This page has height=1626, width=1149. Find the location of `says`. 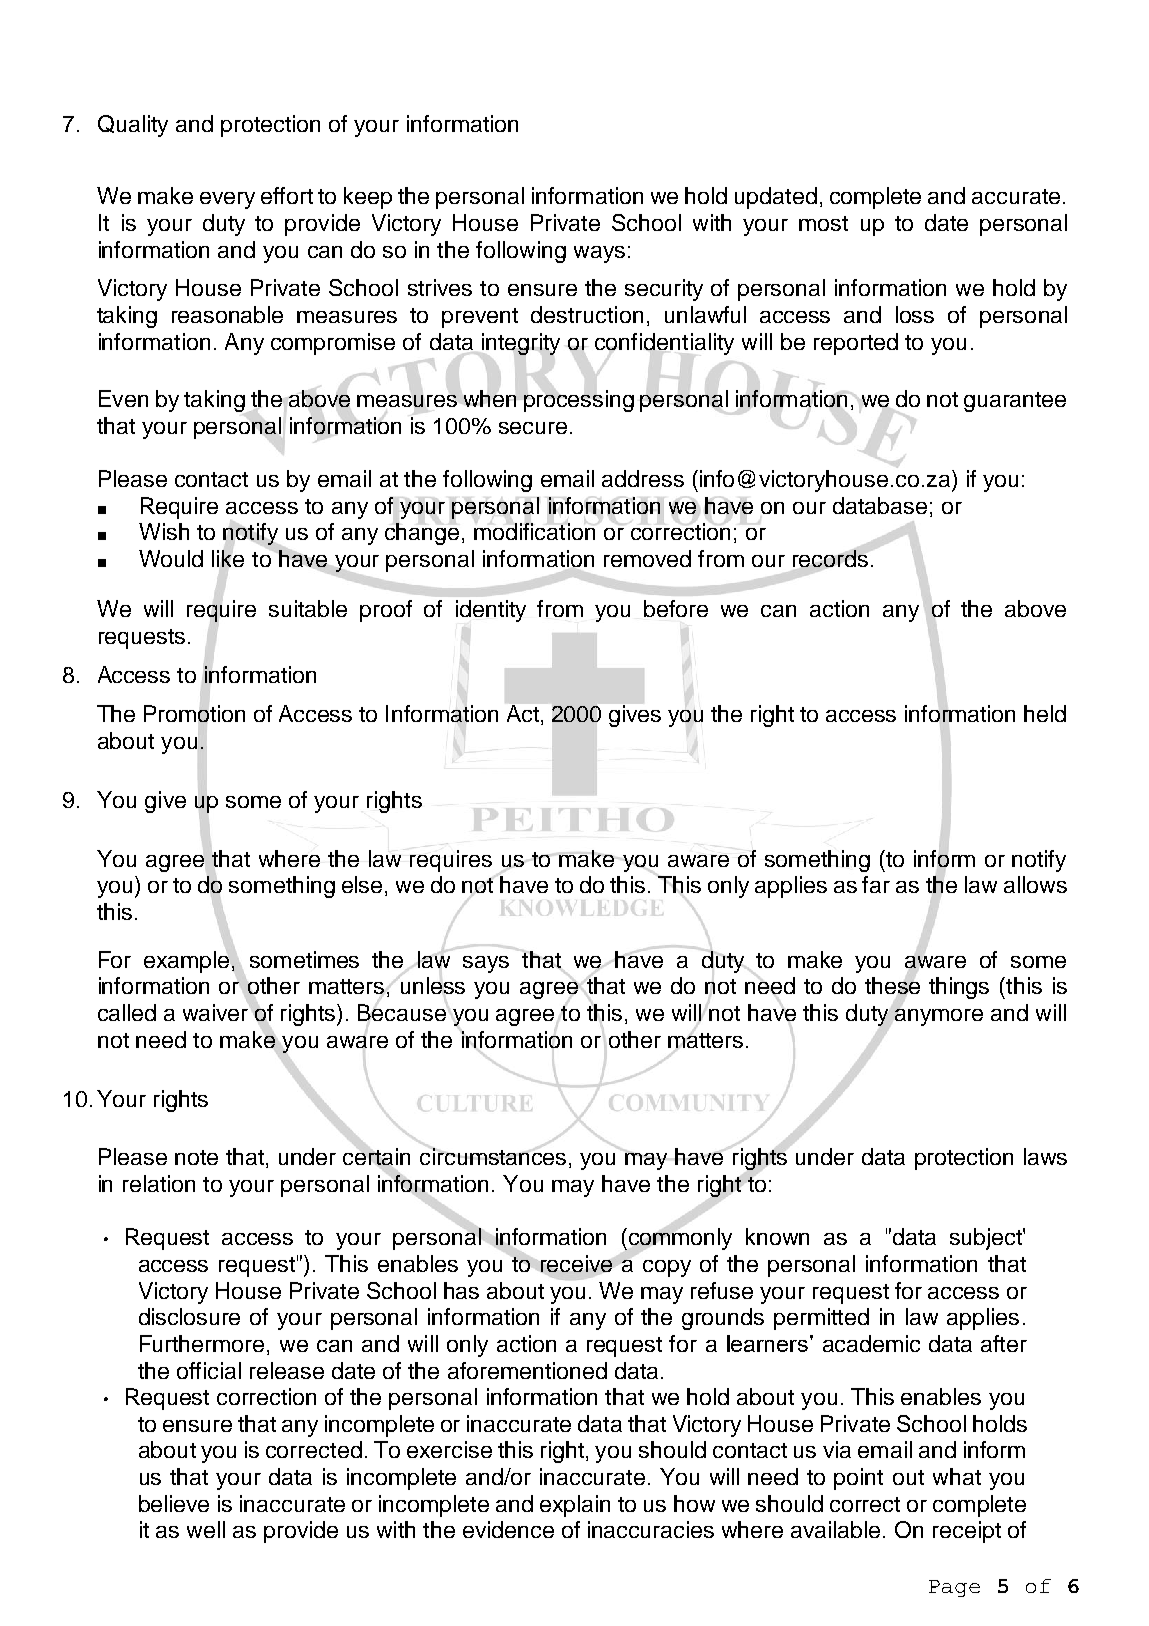

says is located at coordinates (486, 964).
